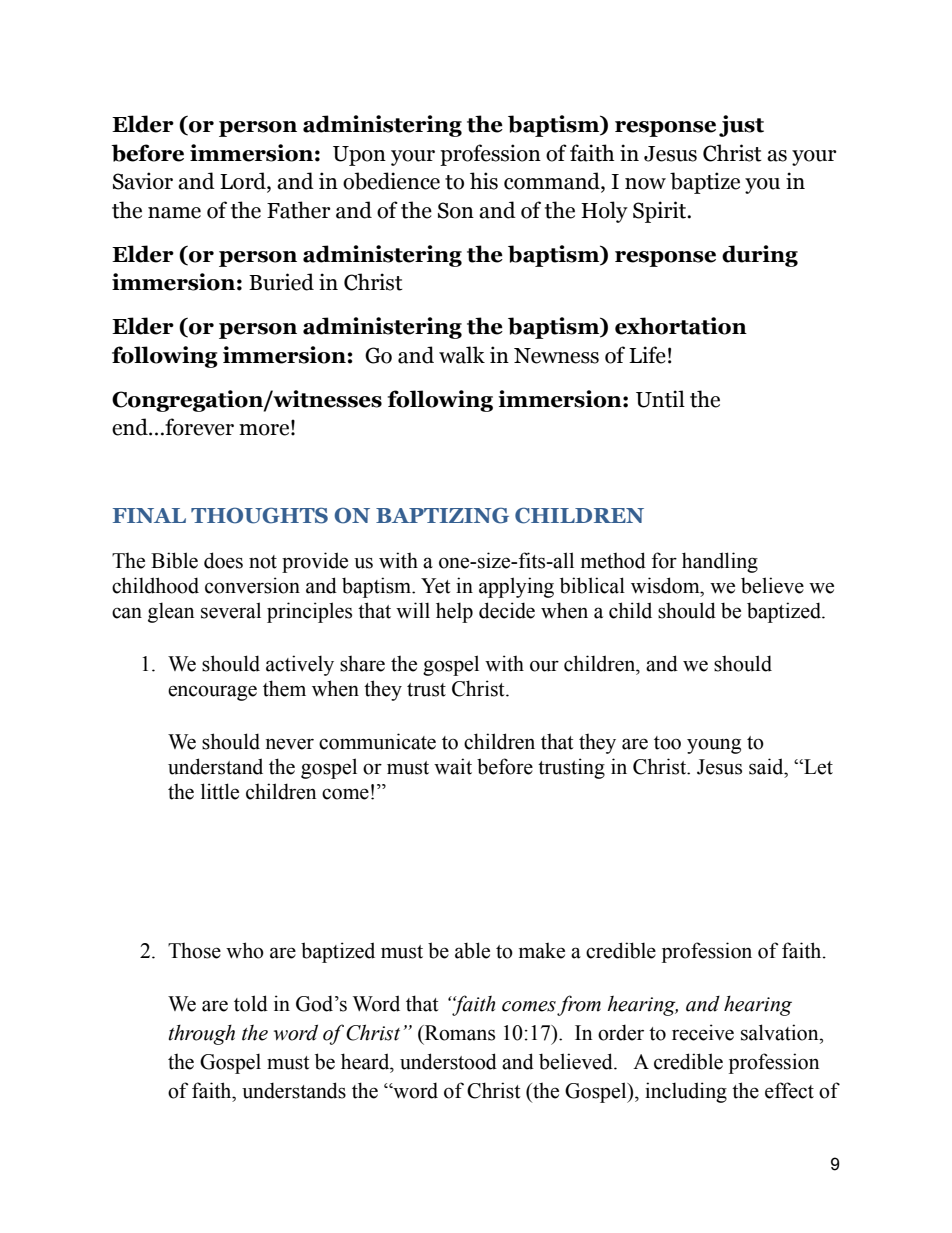 The width and height of the image is (952, 1233). What do you see at coordinates (741, 126) in the image?
I see `just` at bounding box center [741, 126].
